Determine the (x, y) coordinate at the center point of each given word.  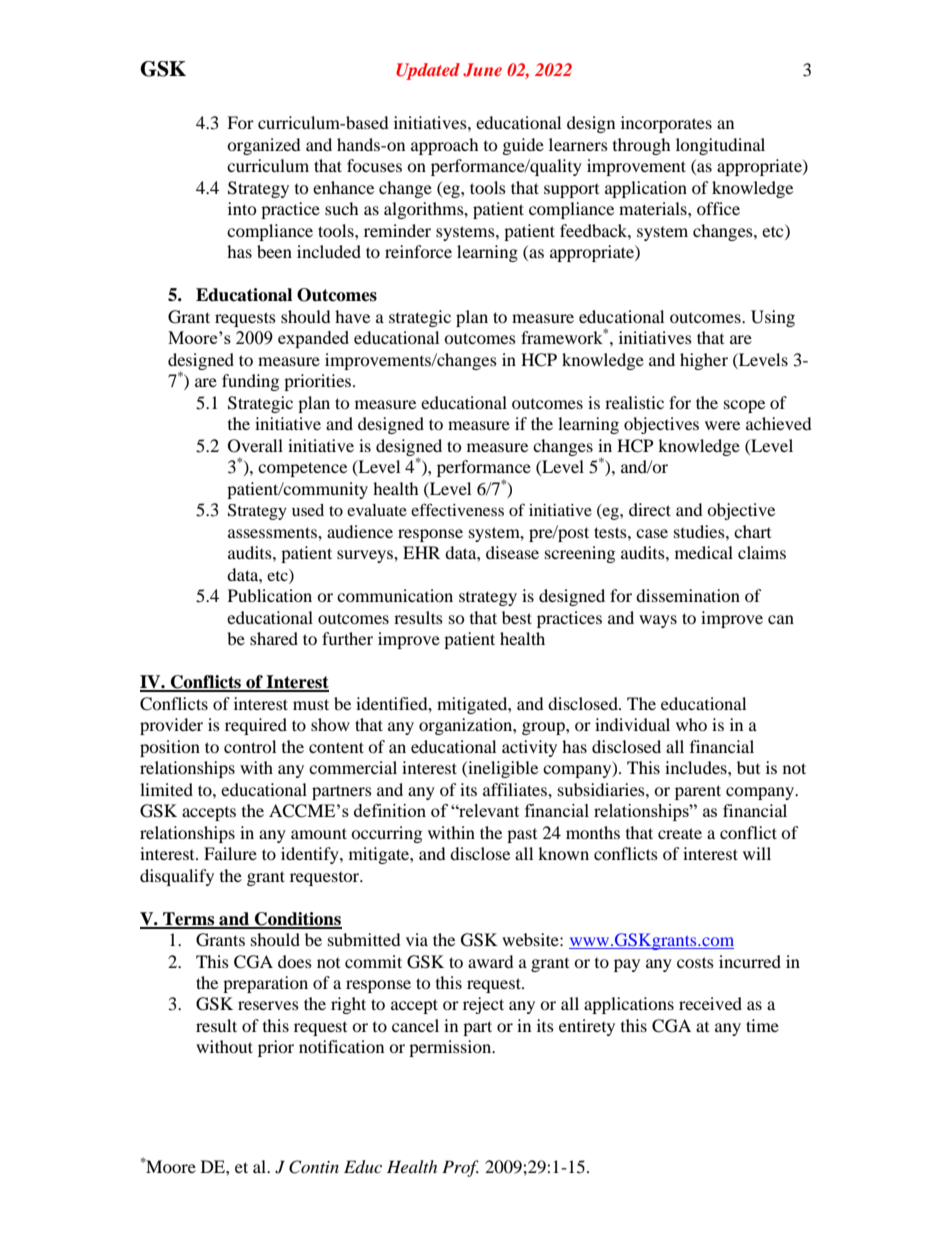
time (762, 1025)
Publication (270, 595)
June (482, 70)
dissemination (688, 595)
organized (264, 146)
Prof (460, 1168)
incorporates (666, 124)
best (517, 617)
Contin (314, 1167)
